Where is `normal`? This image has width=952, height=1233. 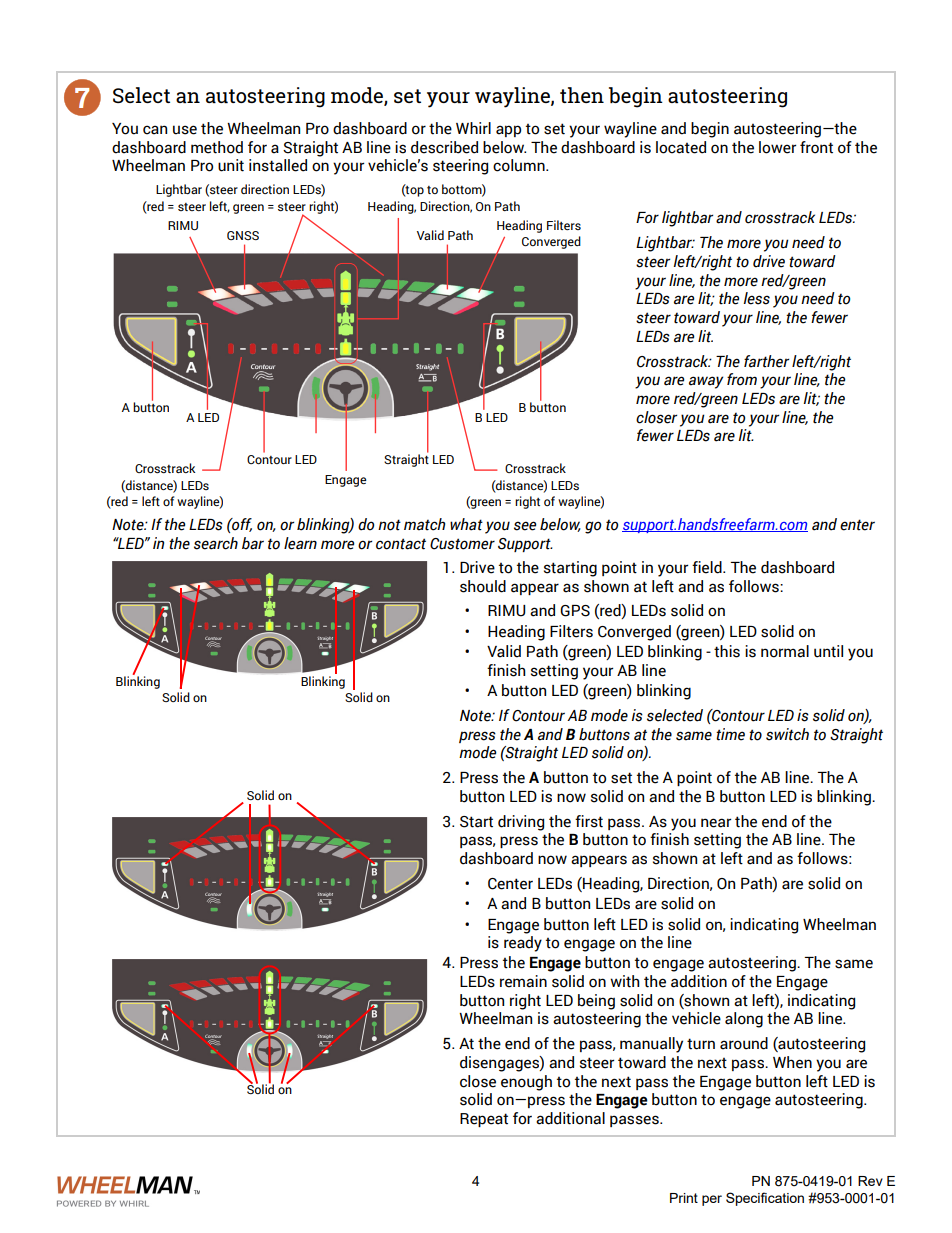
normal is located at coordinates (785, 651).
